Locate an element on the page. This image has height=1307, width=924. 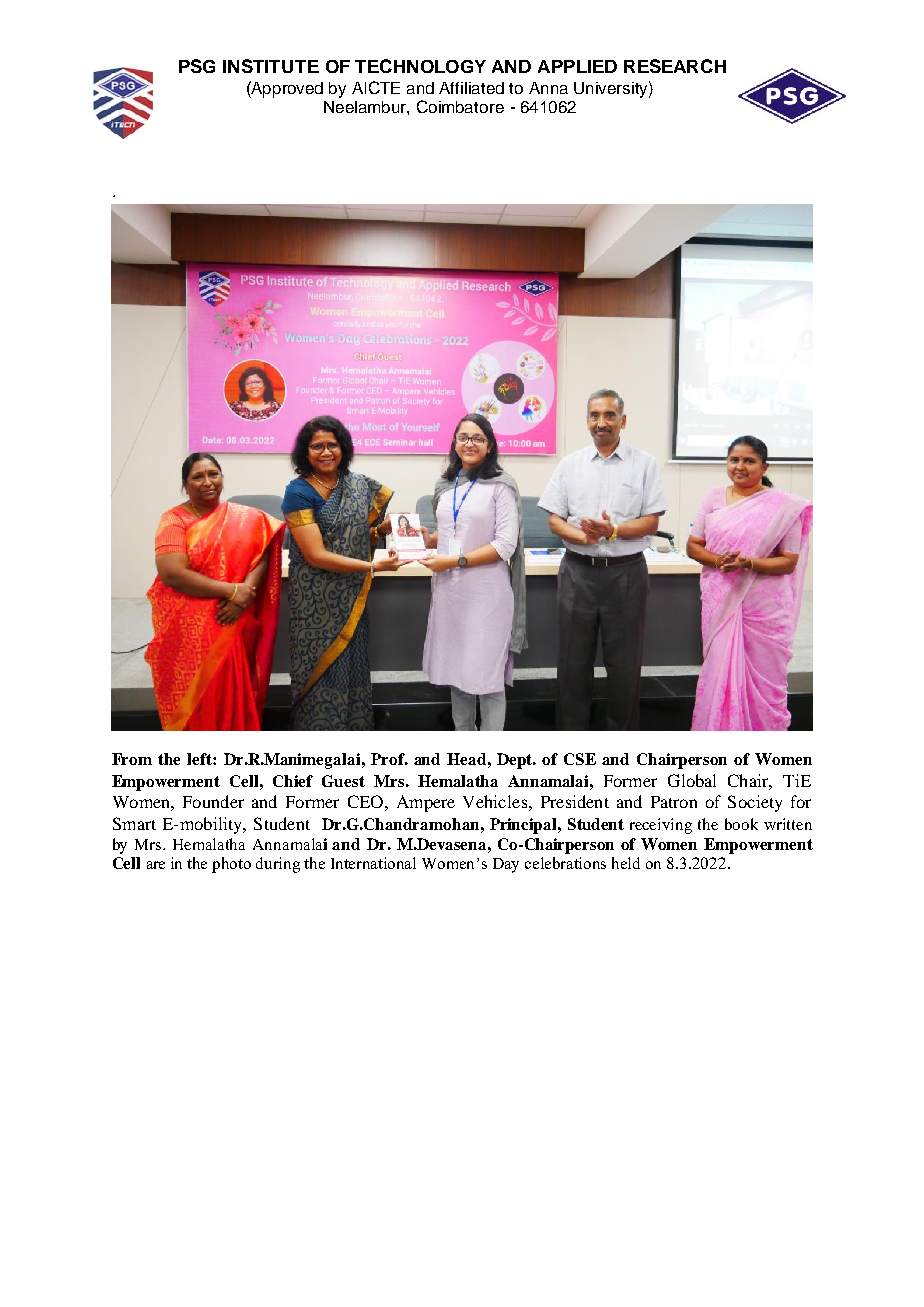
left is located at coordinates (200, 759).
